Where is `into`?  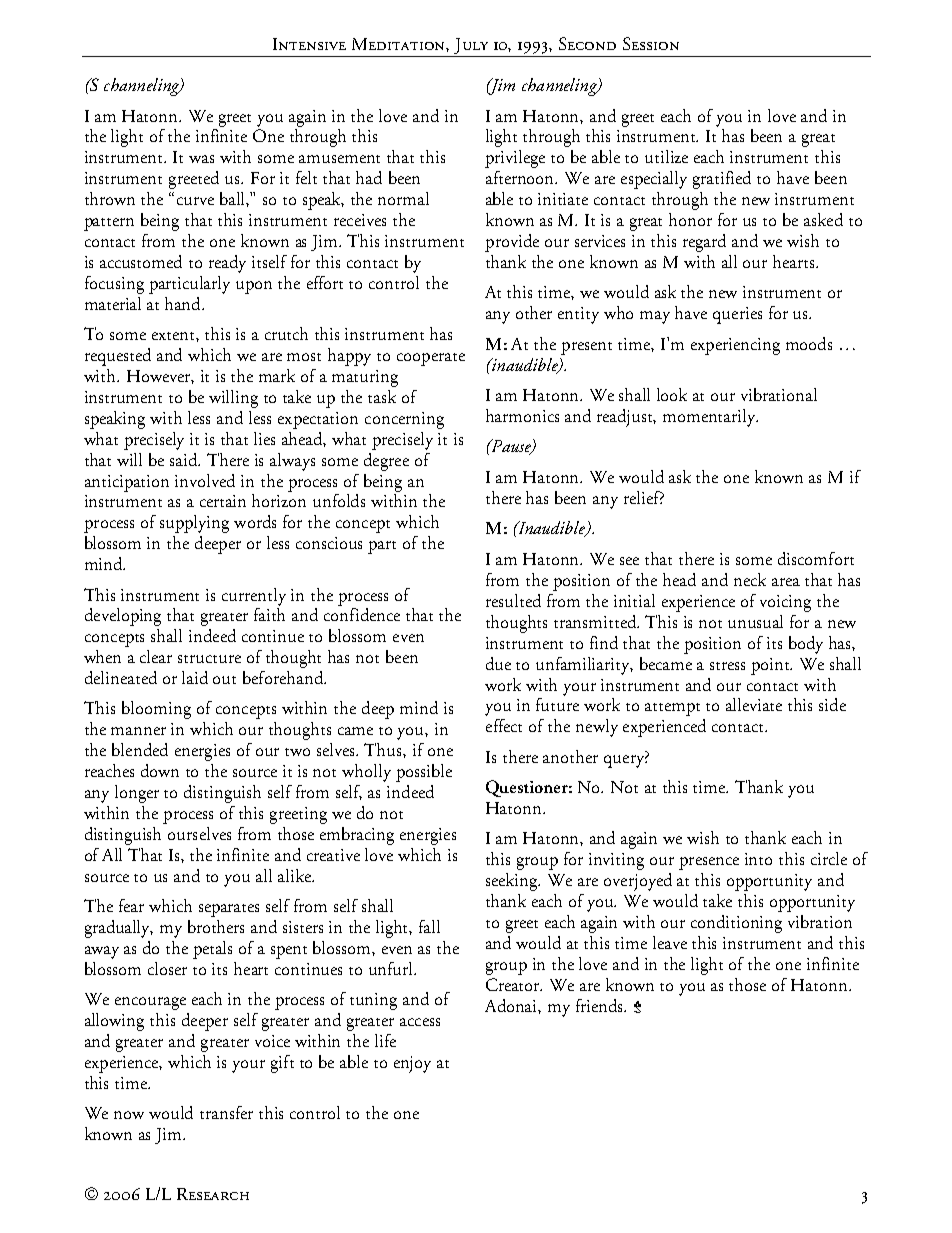
into is located at coordinates (758, 859).
